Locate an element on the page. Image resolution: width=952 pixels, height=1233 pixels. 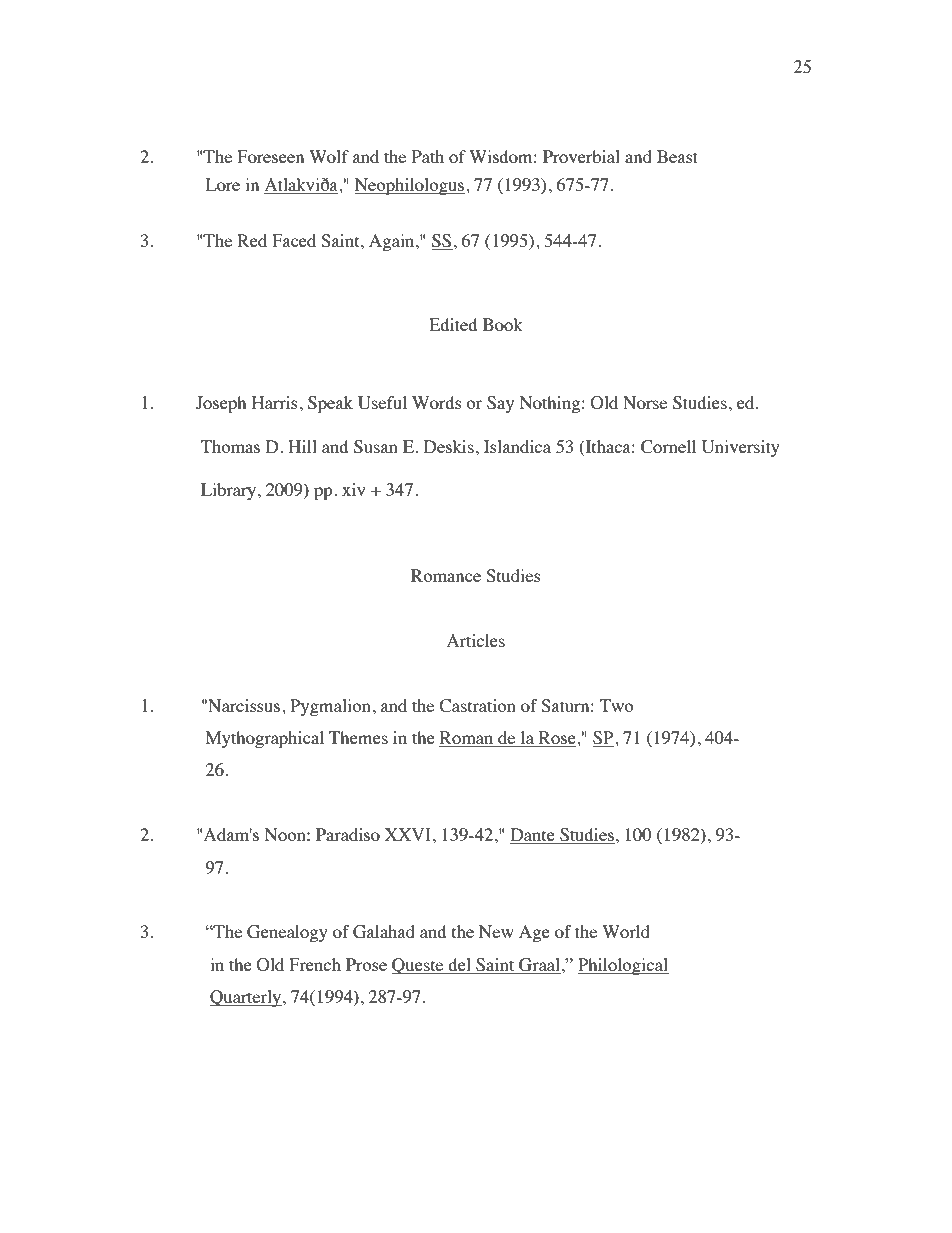
Hill is located at coordinates (302, 446).
